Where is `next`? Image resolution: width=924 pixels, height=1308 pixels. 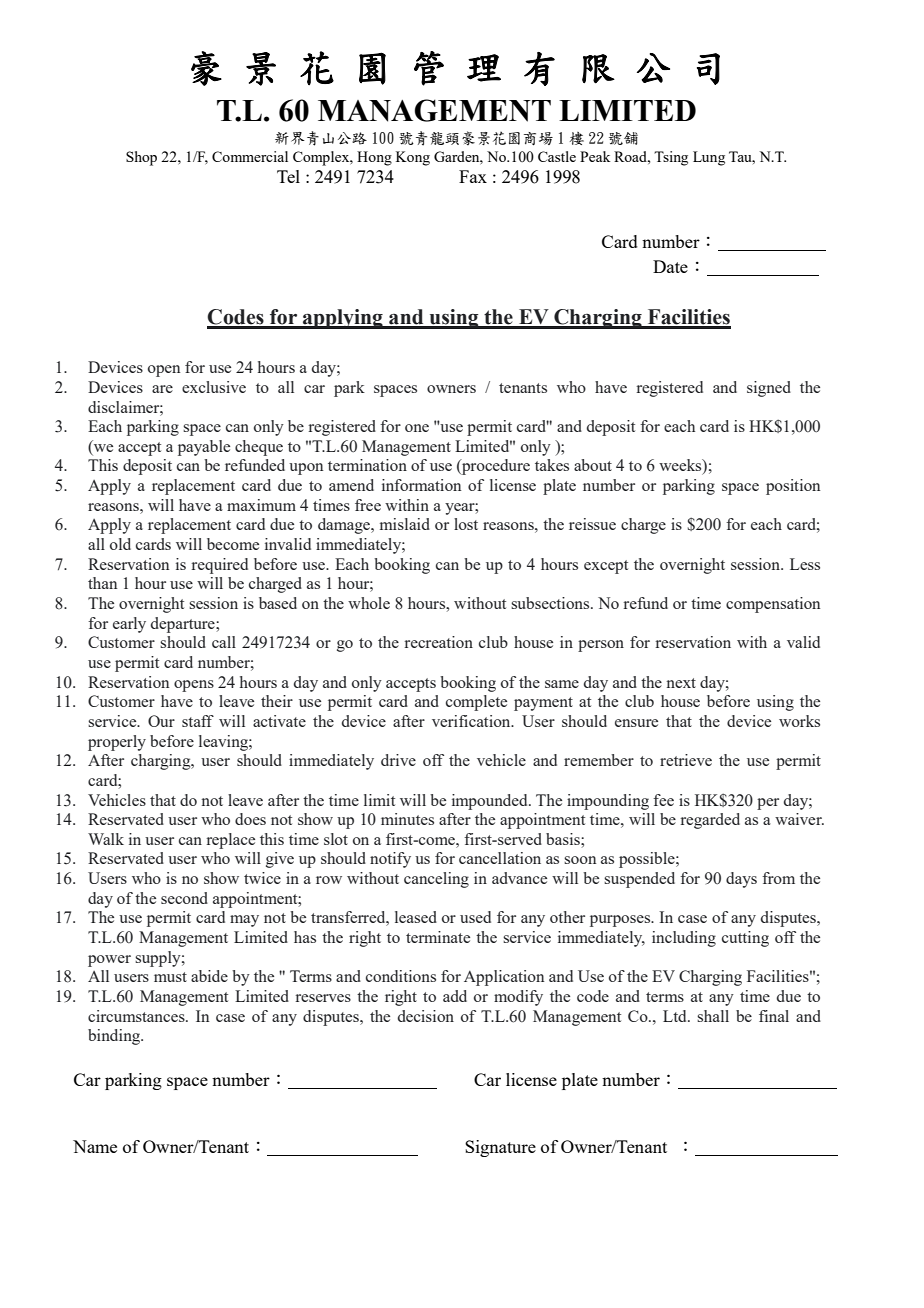
next is located at coordinates (681, 683).
